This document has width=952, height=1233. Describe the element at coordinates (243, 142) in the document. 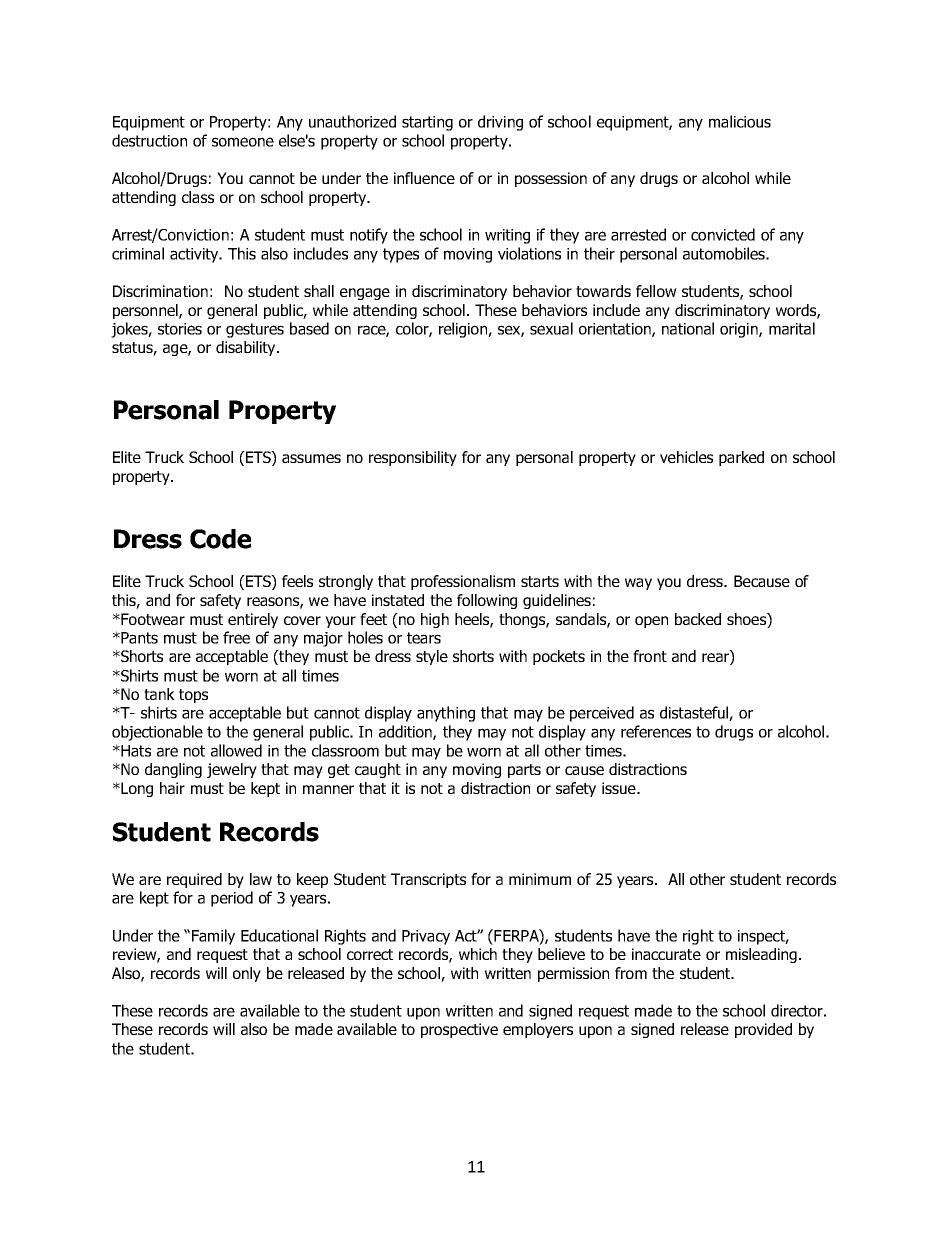

I see `someone` at that location.
